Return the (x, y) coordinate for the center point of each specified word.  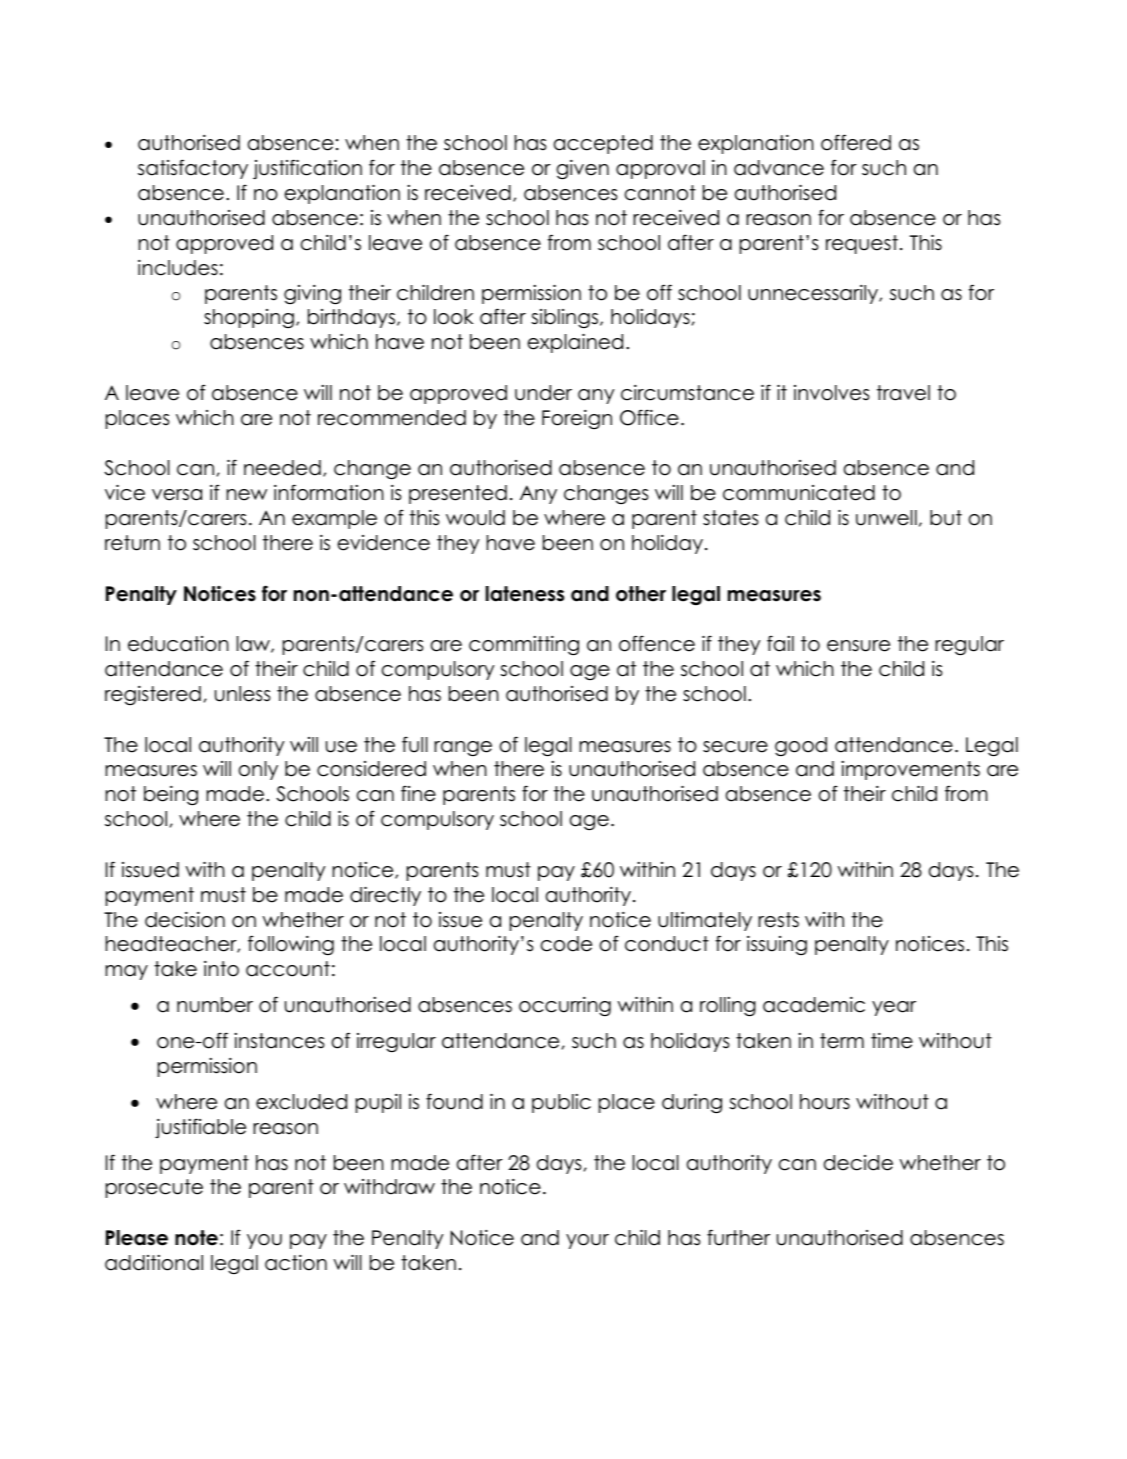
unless (242, 694)
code (566, 944)
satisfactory (193, 169)
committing (524, 646)
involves (831, 393)
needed (282, 468)
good (801, 746)
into (221, 969)
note (196, 1238)
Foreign (577, 419)
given (582, 170)
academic (814, 1005)
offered (856, 142)
